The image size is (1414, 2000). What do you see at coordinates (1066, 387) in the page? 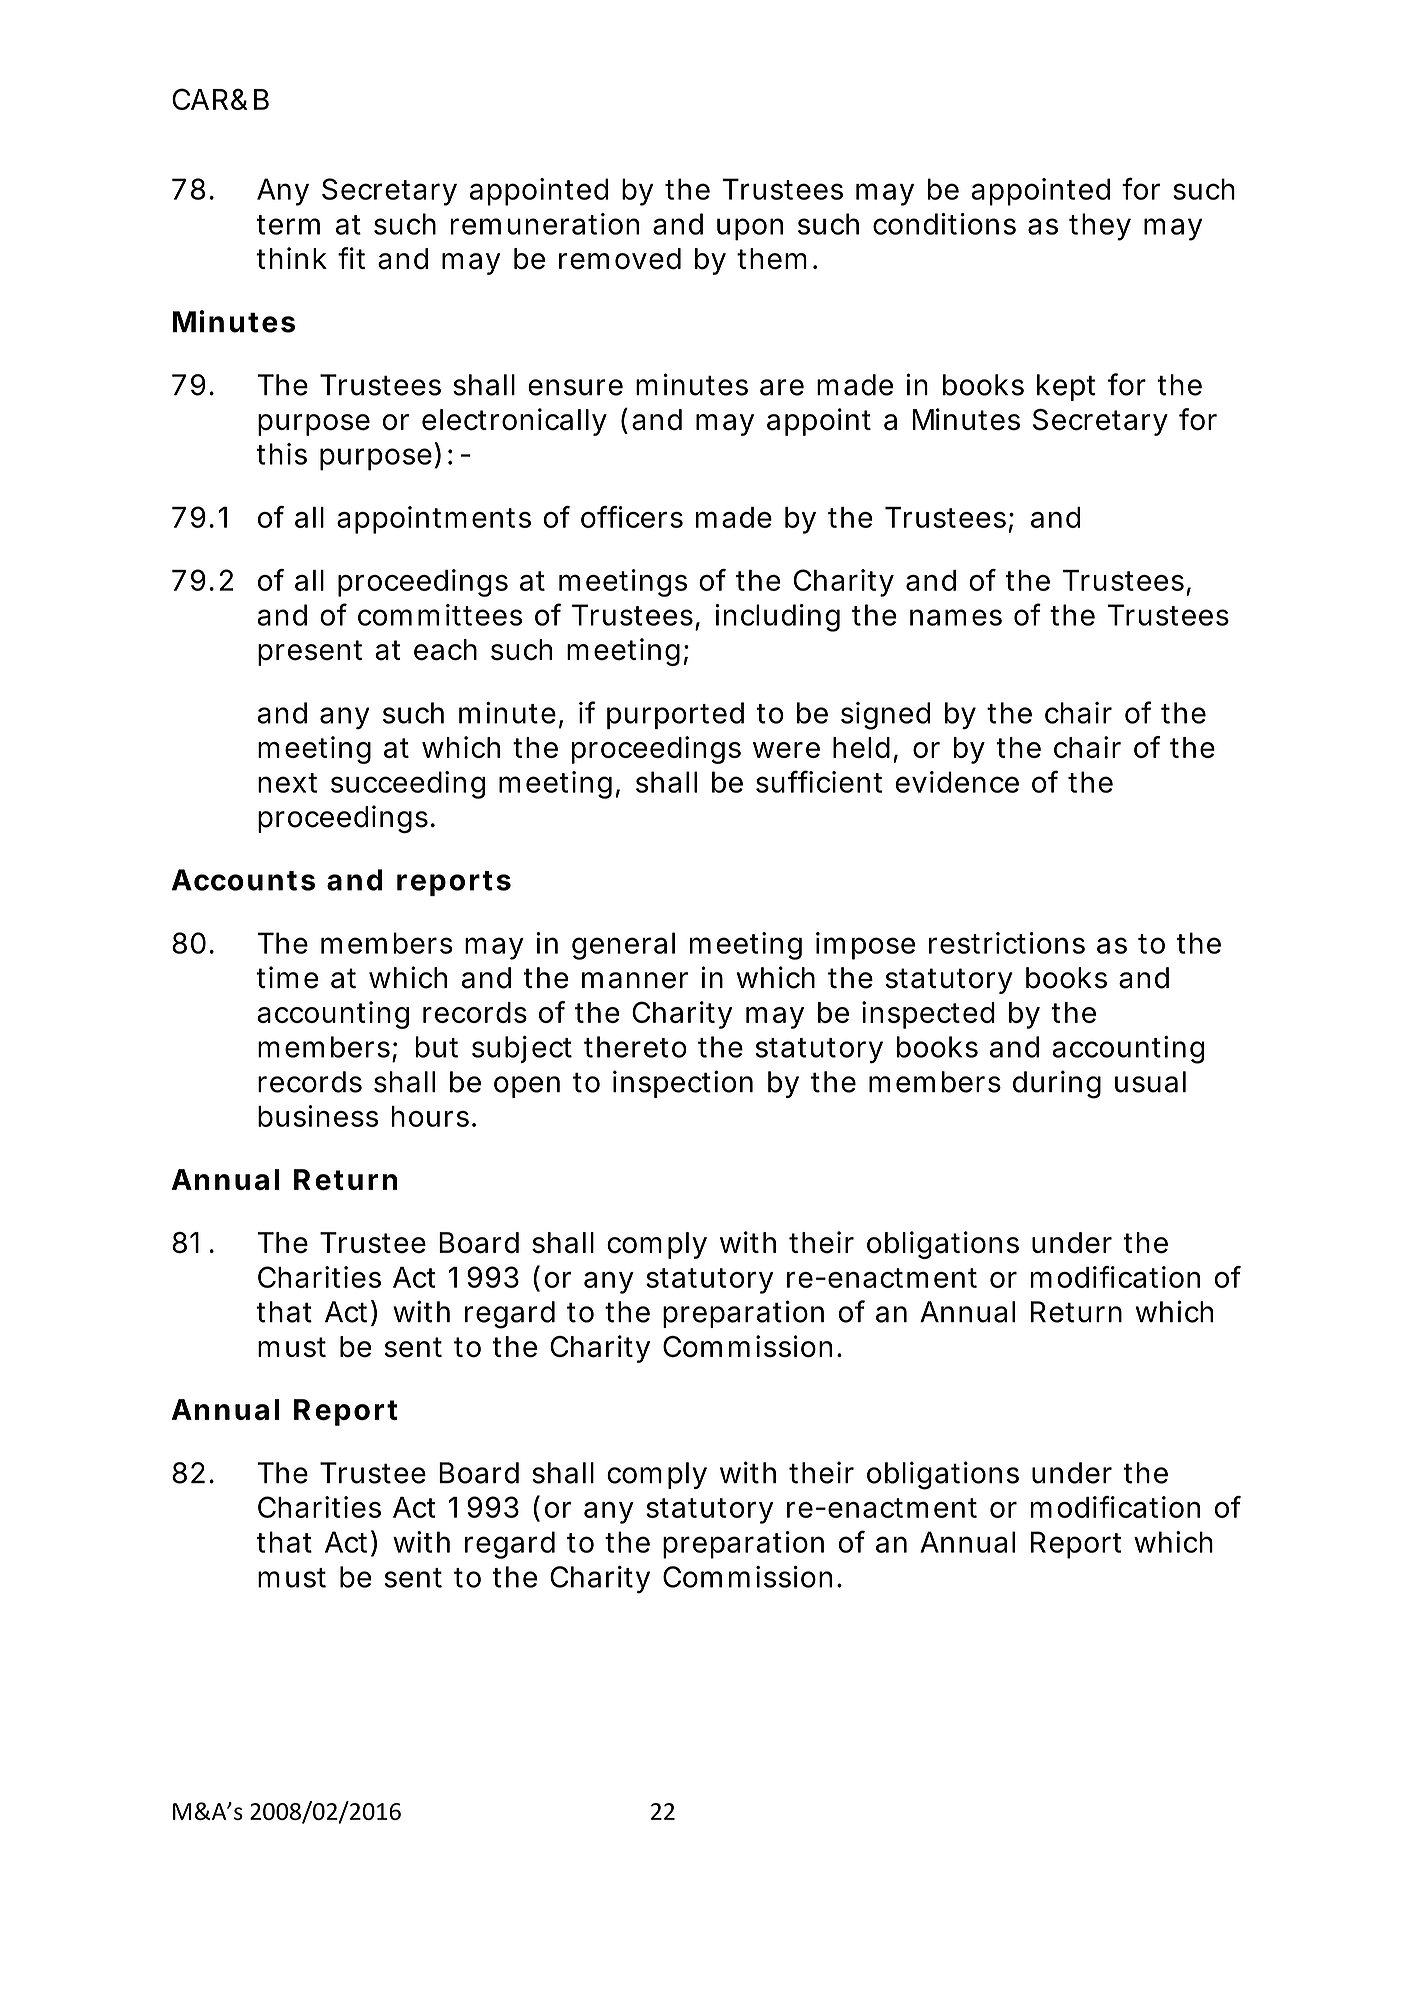
I see `kept` at bounding box center [1066, 387].
